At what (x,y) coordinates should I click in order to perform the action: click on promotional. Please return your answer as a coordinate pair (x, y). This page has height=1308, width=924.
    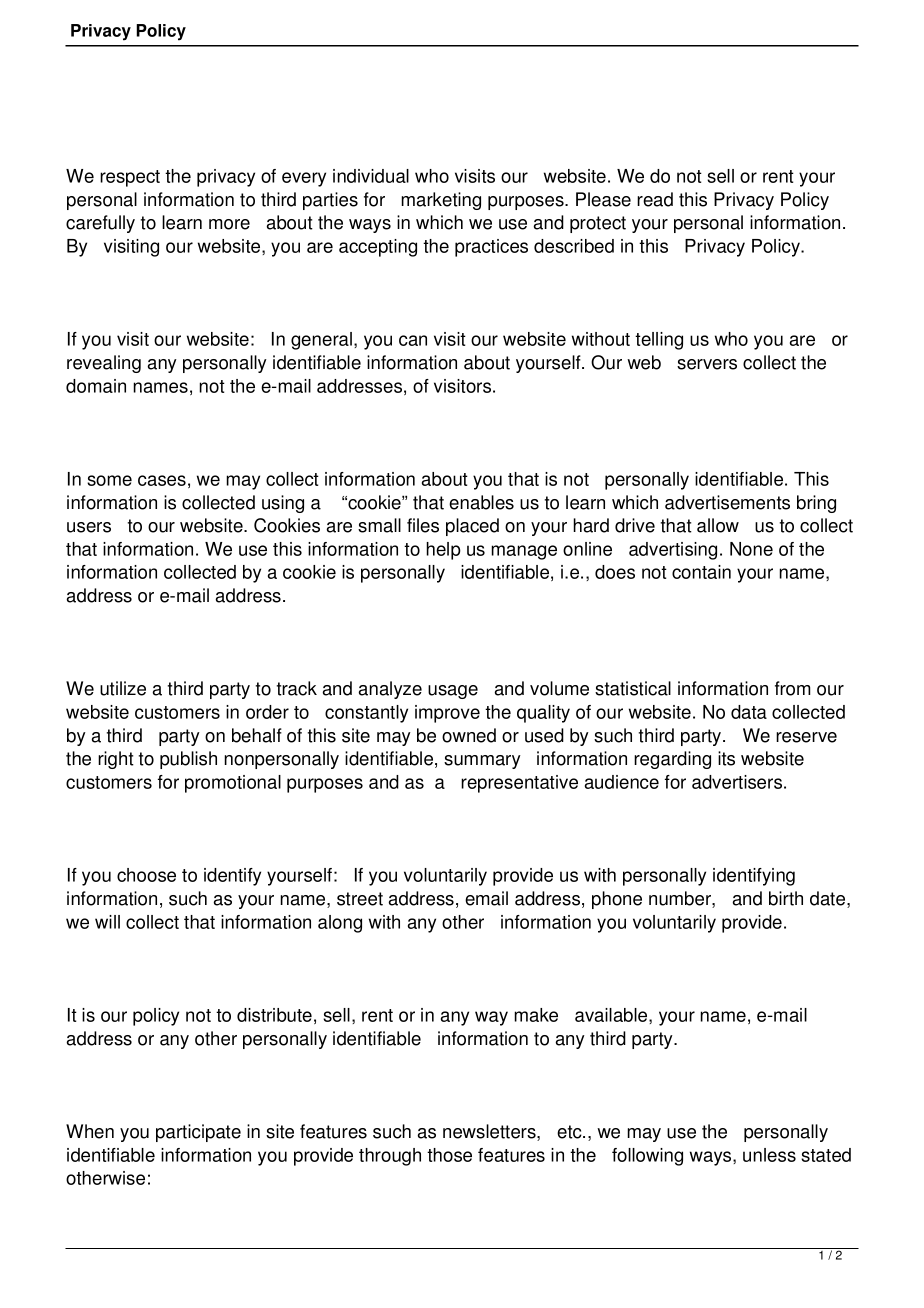
    Looking at the image, I should click on (233, 784).
